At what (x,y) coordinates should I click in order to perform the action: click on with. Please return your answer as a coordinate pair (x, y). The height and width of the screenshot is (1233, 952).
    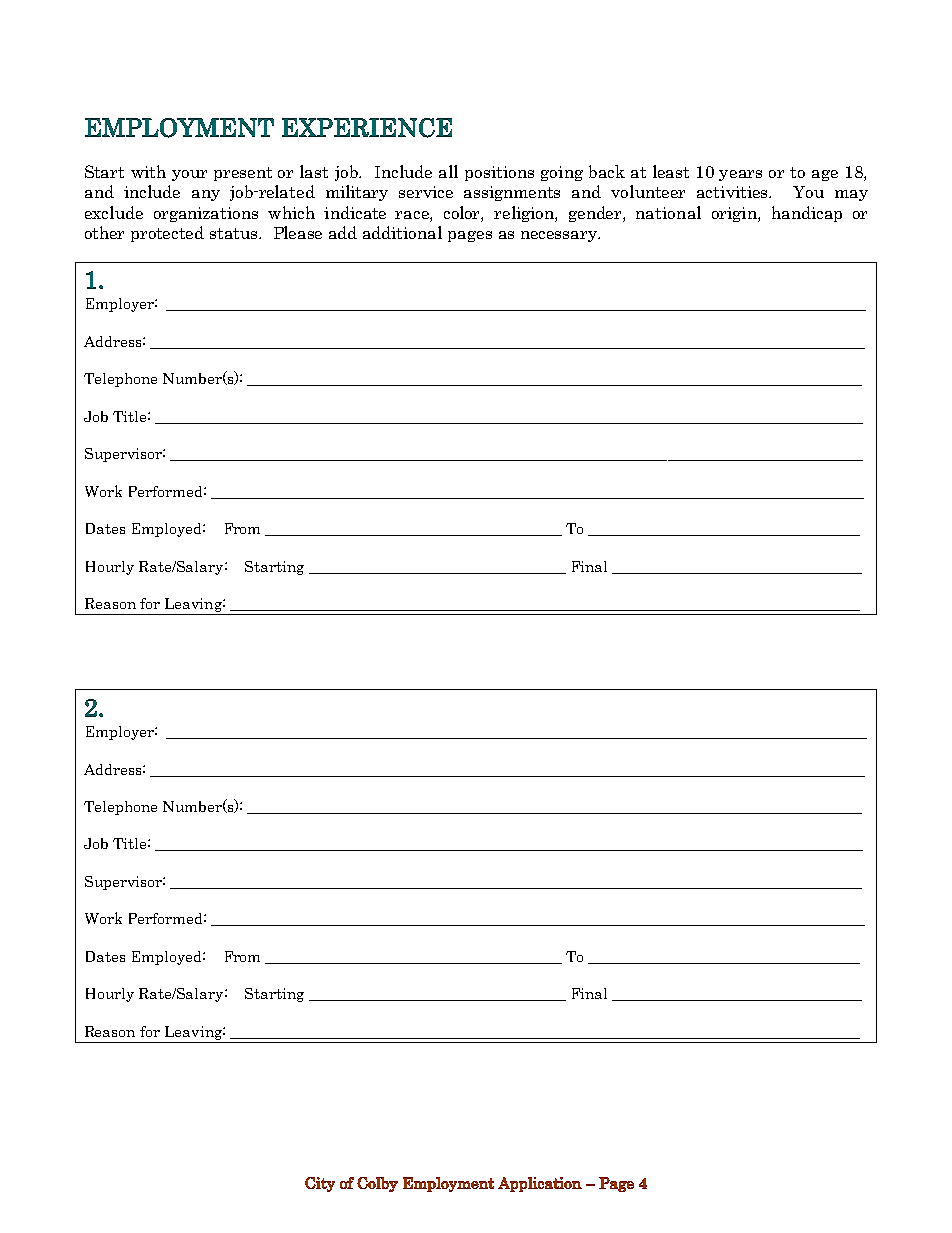
    Looking at the image, I should click on (148, 171).
